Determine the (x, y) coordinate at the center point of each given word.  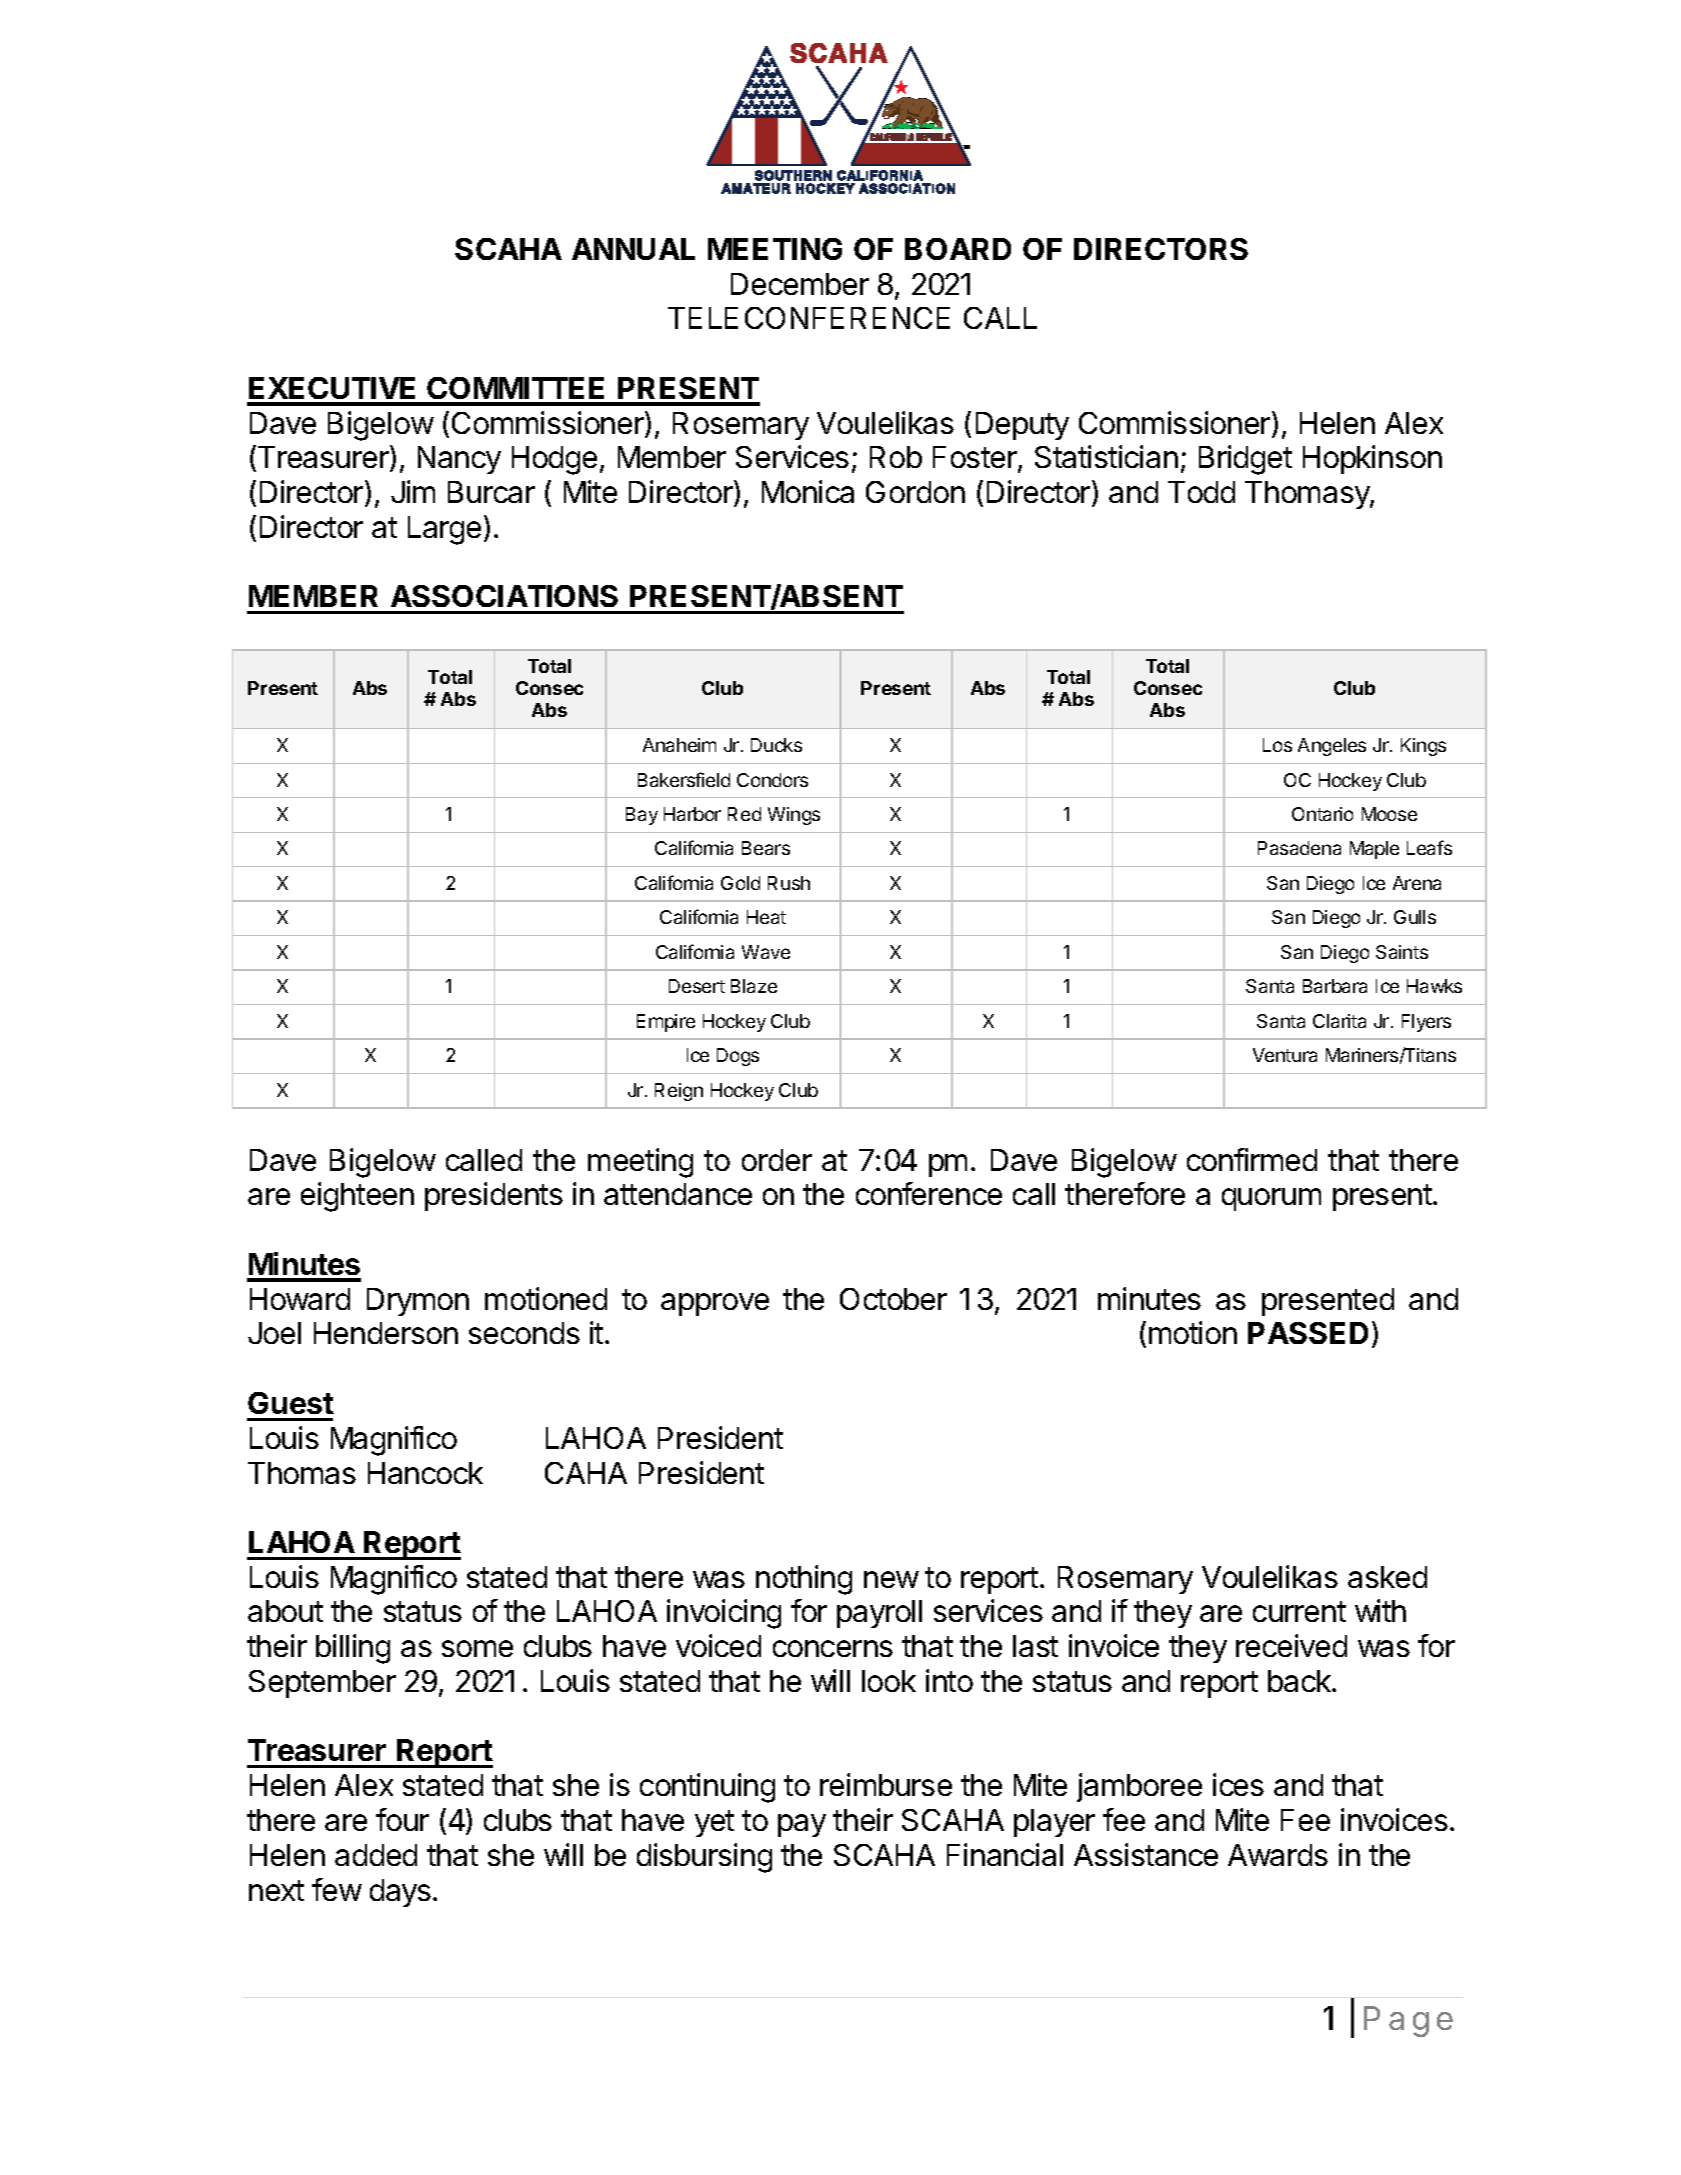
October (893, 1299)
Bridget (1245, 460)
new (891, 1579)
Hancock (425, 1473)
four (402, 1819)
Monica (808, 491)
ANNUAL (633, 249)
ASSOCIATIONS (504, 596)
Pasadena (1299, 848)
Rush (789, 883)
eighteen (357, 1197)
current (1299, 1611)
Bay (642, 816)
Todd (1201, 492)
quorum (1271, 1199)
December (800, 284)
